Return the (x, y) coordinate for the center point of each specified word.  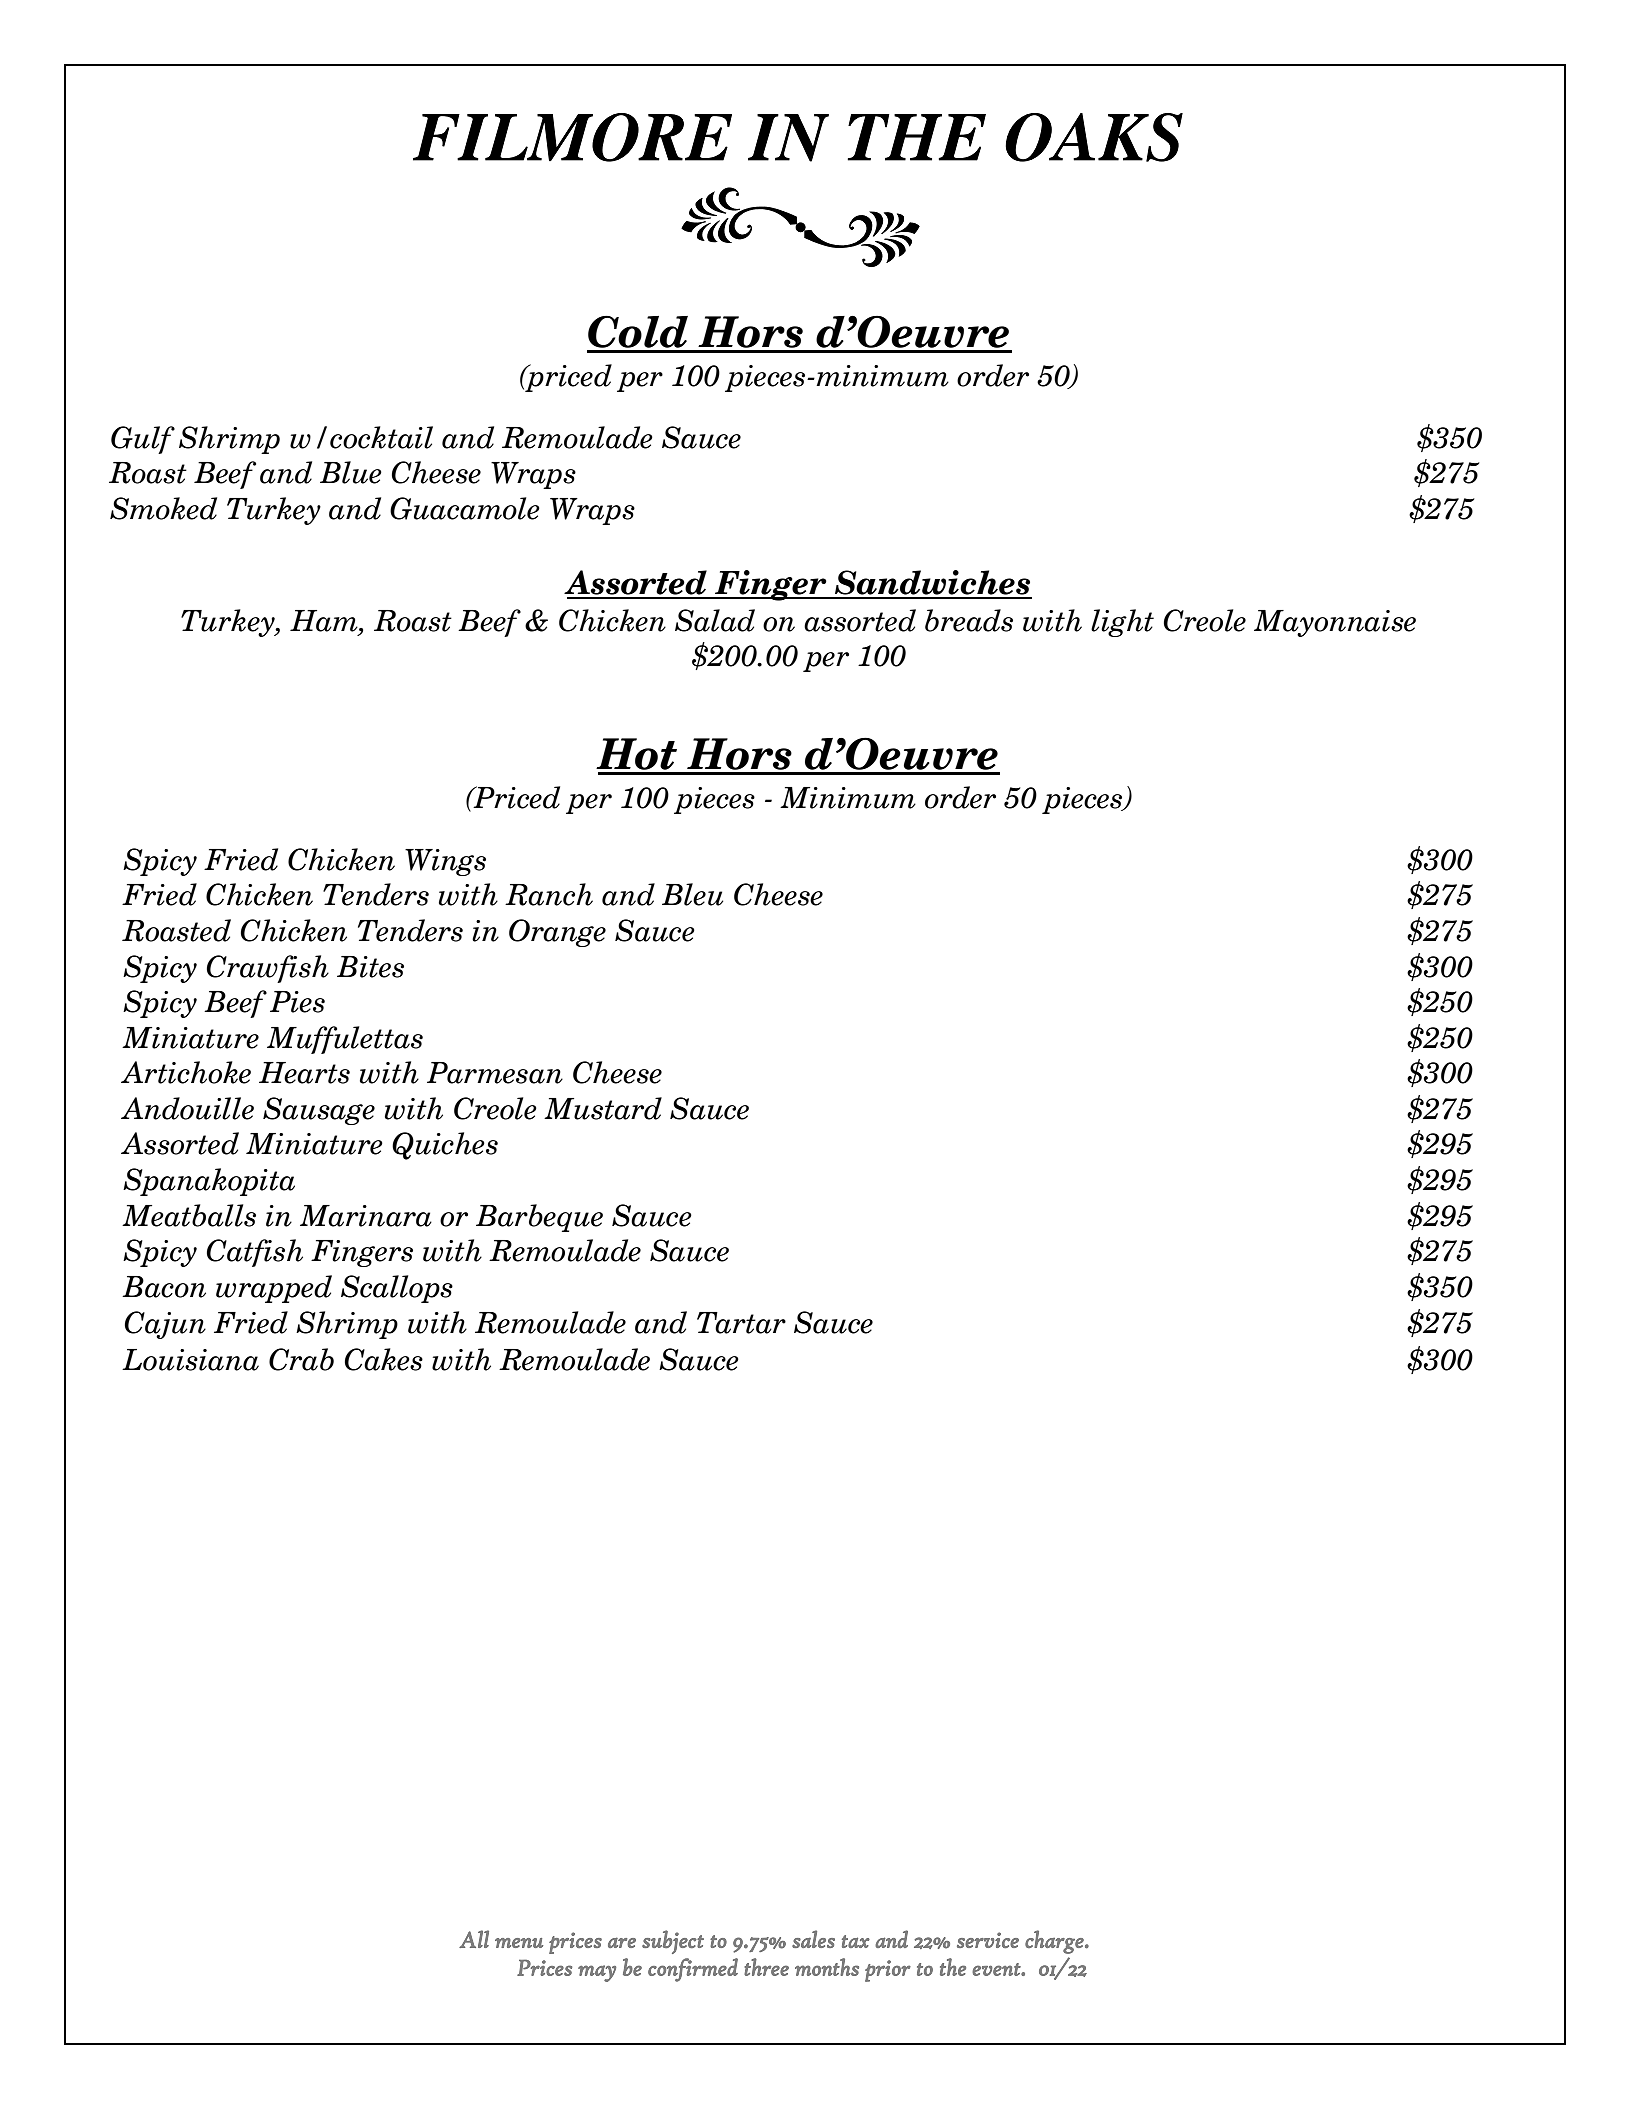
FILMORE (572, 137)
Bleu (692, 894)
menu (519, 1943)
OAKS (1094, 137)
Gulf (143, 440)
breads (969, 620)
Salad (715, 620)
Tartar (741, 1323)
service (988, 1940)
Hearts (304, 1073)
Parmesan (495, 1073)
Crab (301, 1359)
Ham (325, 621)
